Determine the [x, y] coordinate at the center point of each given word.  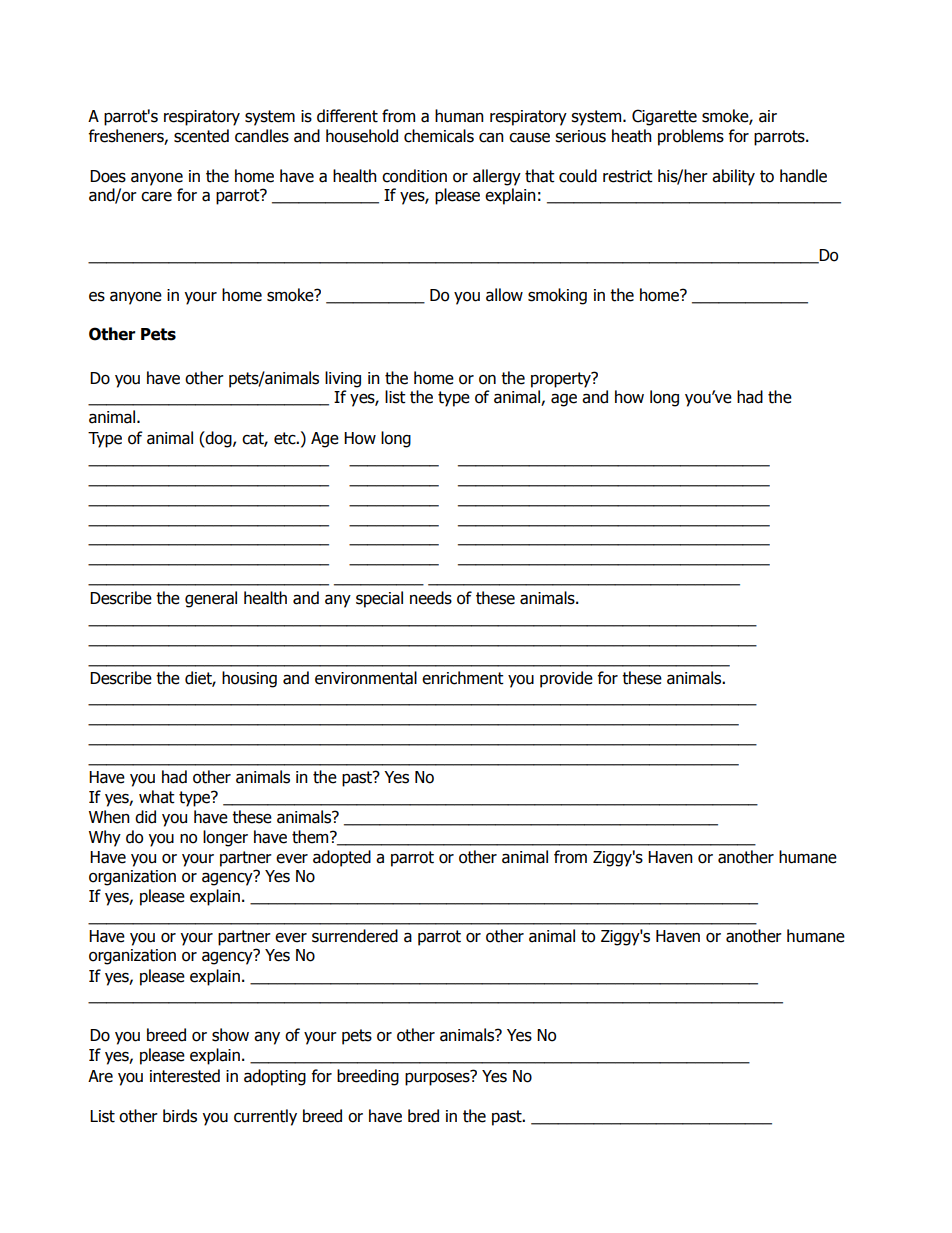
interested [185, 1076]
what [157, 797]
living [343, 379]
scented [201, 136]
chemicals [439, 136]
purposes [438, 1078]
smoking [557, 296]
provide [566, 679]
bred [423, 1116]
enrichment [463, 678]
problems [691, 137]
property [562, 380]
